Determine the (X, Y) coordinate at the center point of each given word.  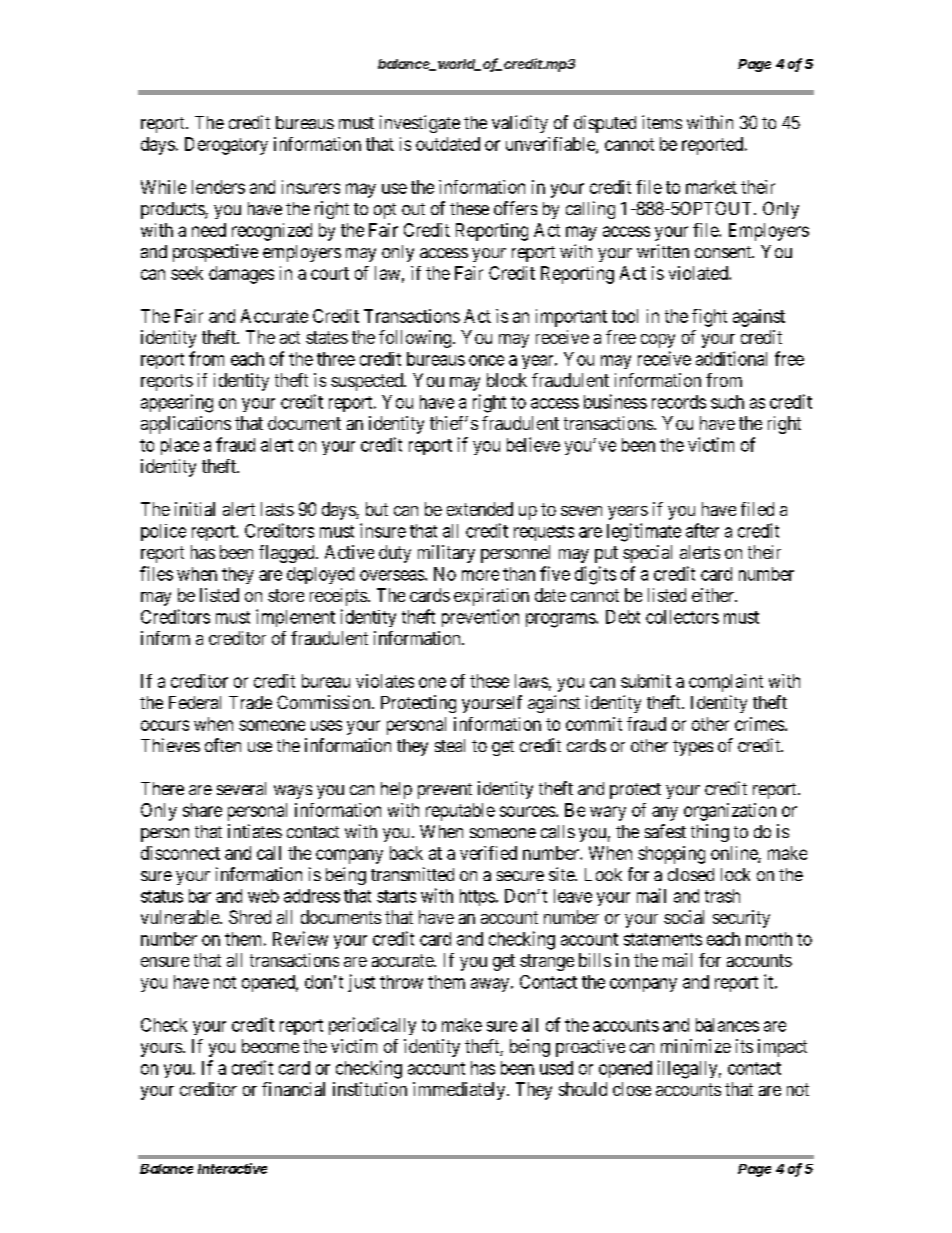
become (270, 1046)
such (727, 402)
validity (520, 124)
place (180, 446)
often (223, 745)
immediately (460, 1091)
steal (450, 745)
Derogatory (226, 146)
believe (533, 444)
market (711, 187)
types (693, 748)
